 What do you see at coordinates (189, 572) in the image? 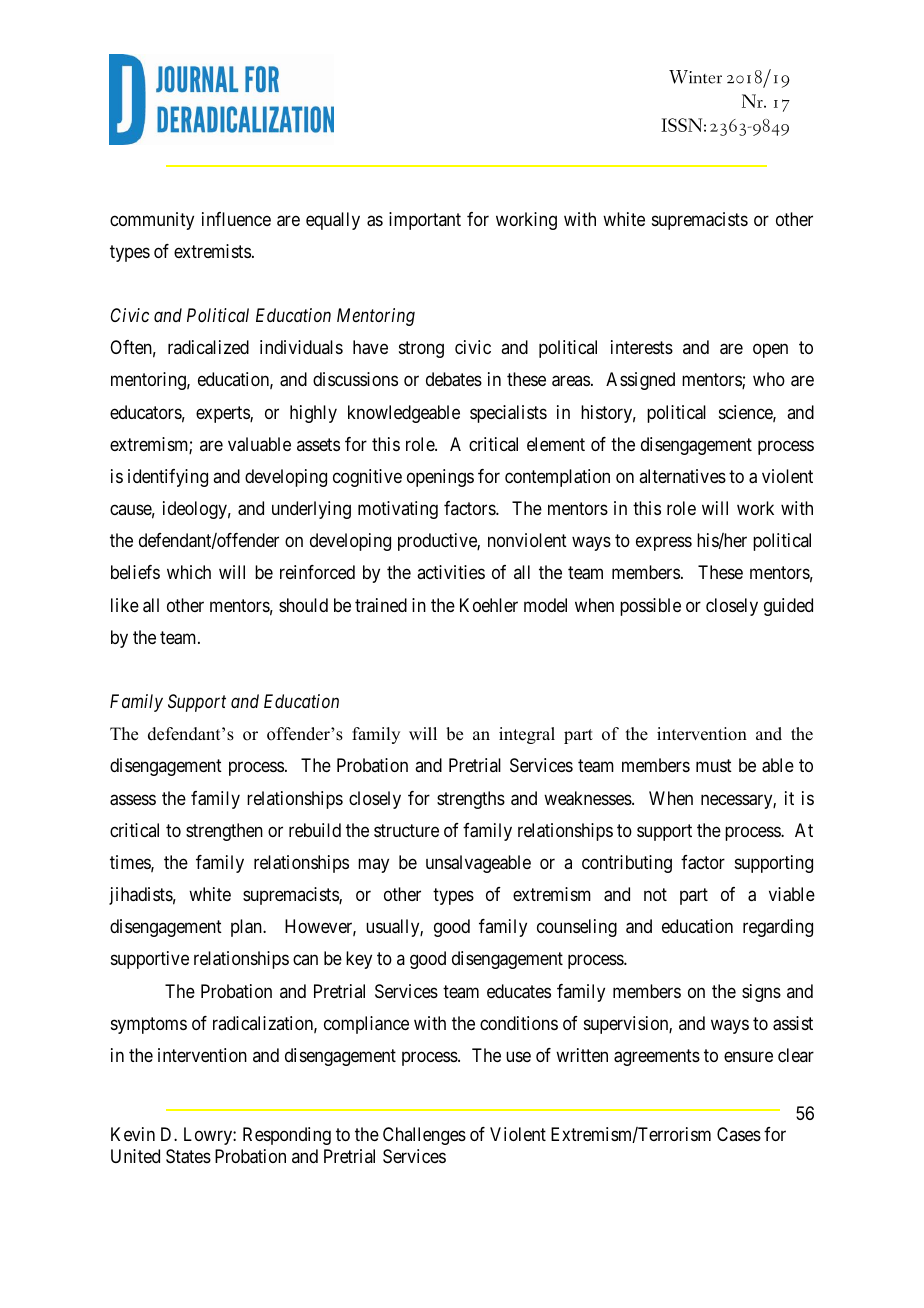
I see `which` at bounding box center [189, 572].
